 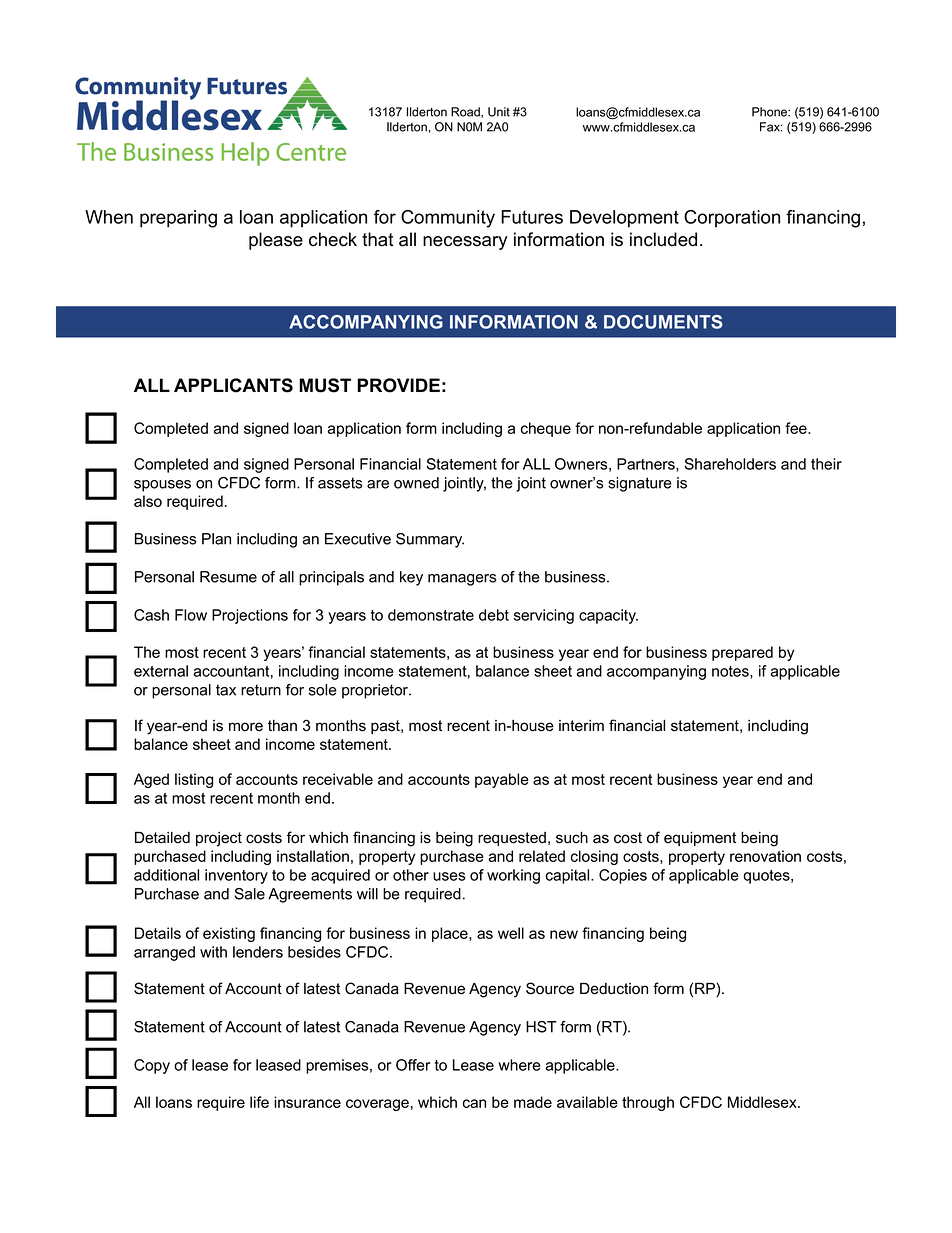 What do you see at coordinates (178, 219) in the screenshot?
I see `preparing` at bounding box center [178, 219].
